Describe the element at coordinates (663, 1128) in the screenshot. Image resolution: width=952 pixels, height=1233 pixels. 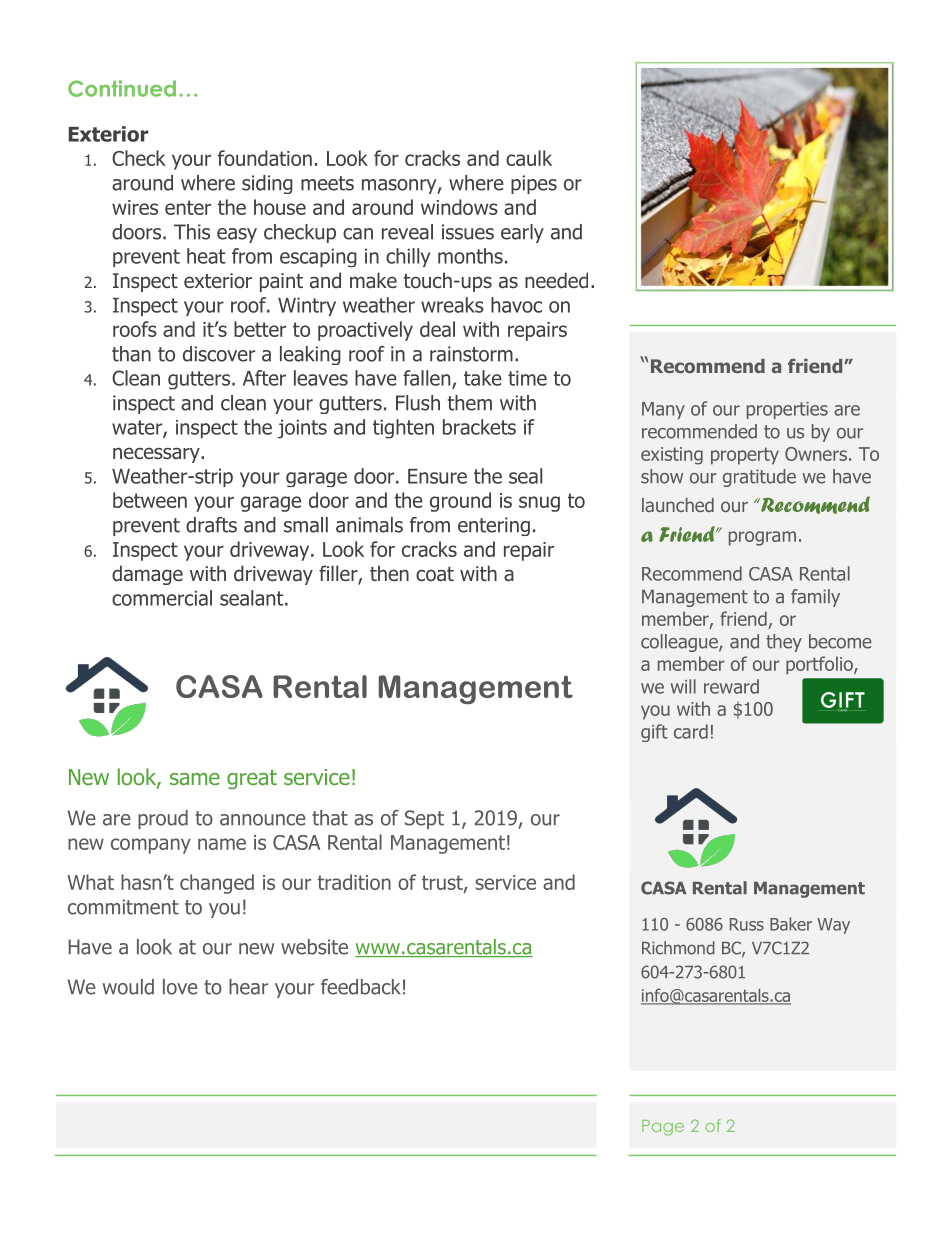
I see `Page` at that location.
